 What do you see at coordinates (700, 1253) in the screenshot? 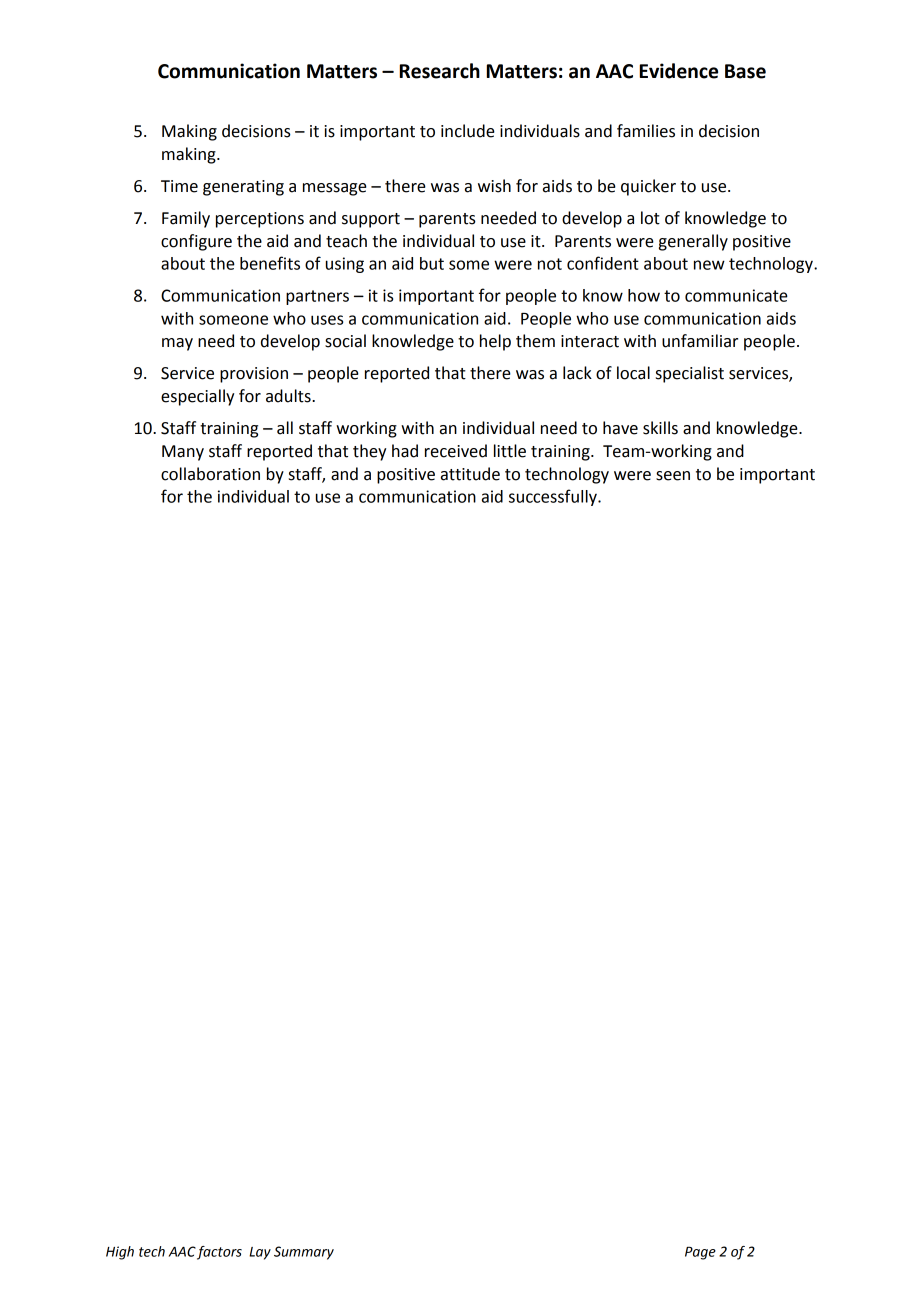
I see `Page` at bounding box center [700, 1253].
